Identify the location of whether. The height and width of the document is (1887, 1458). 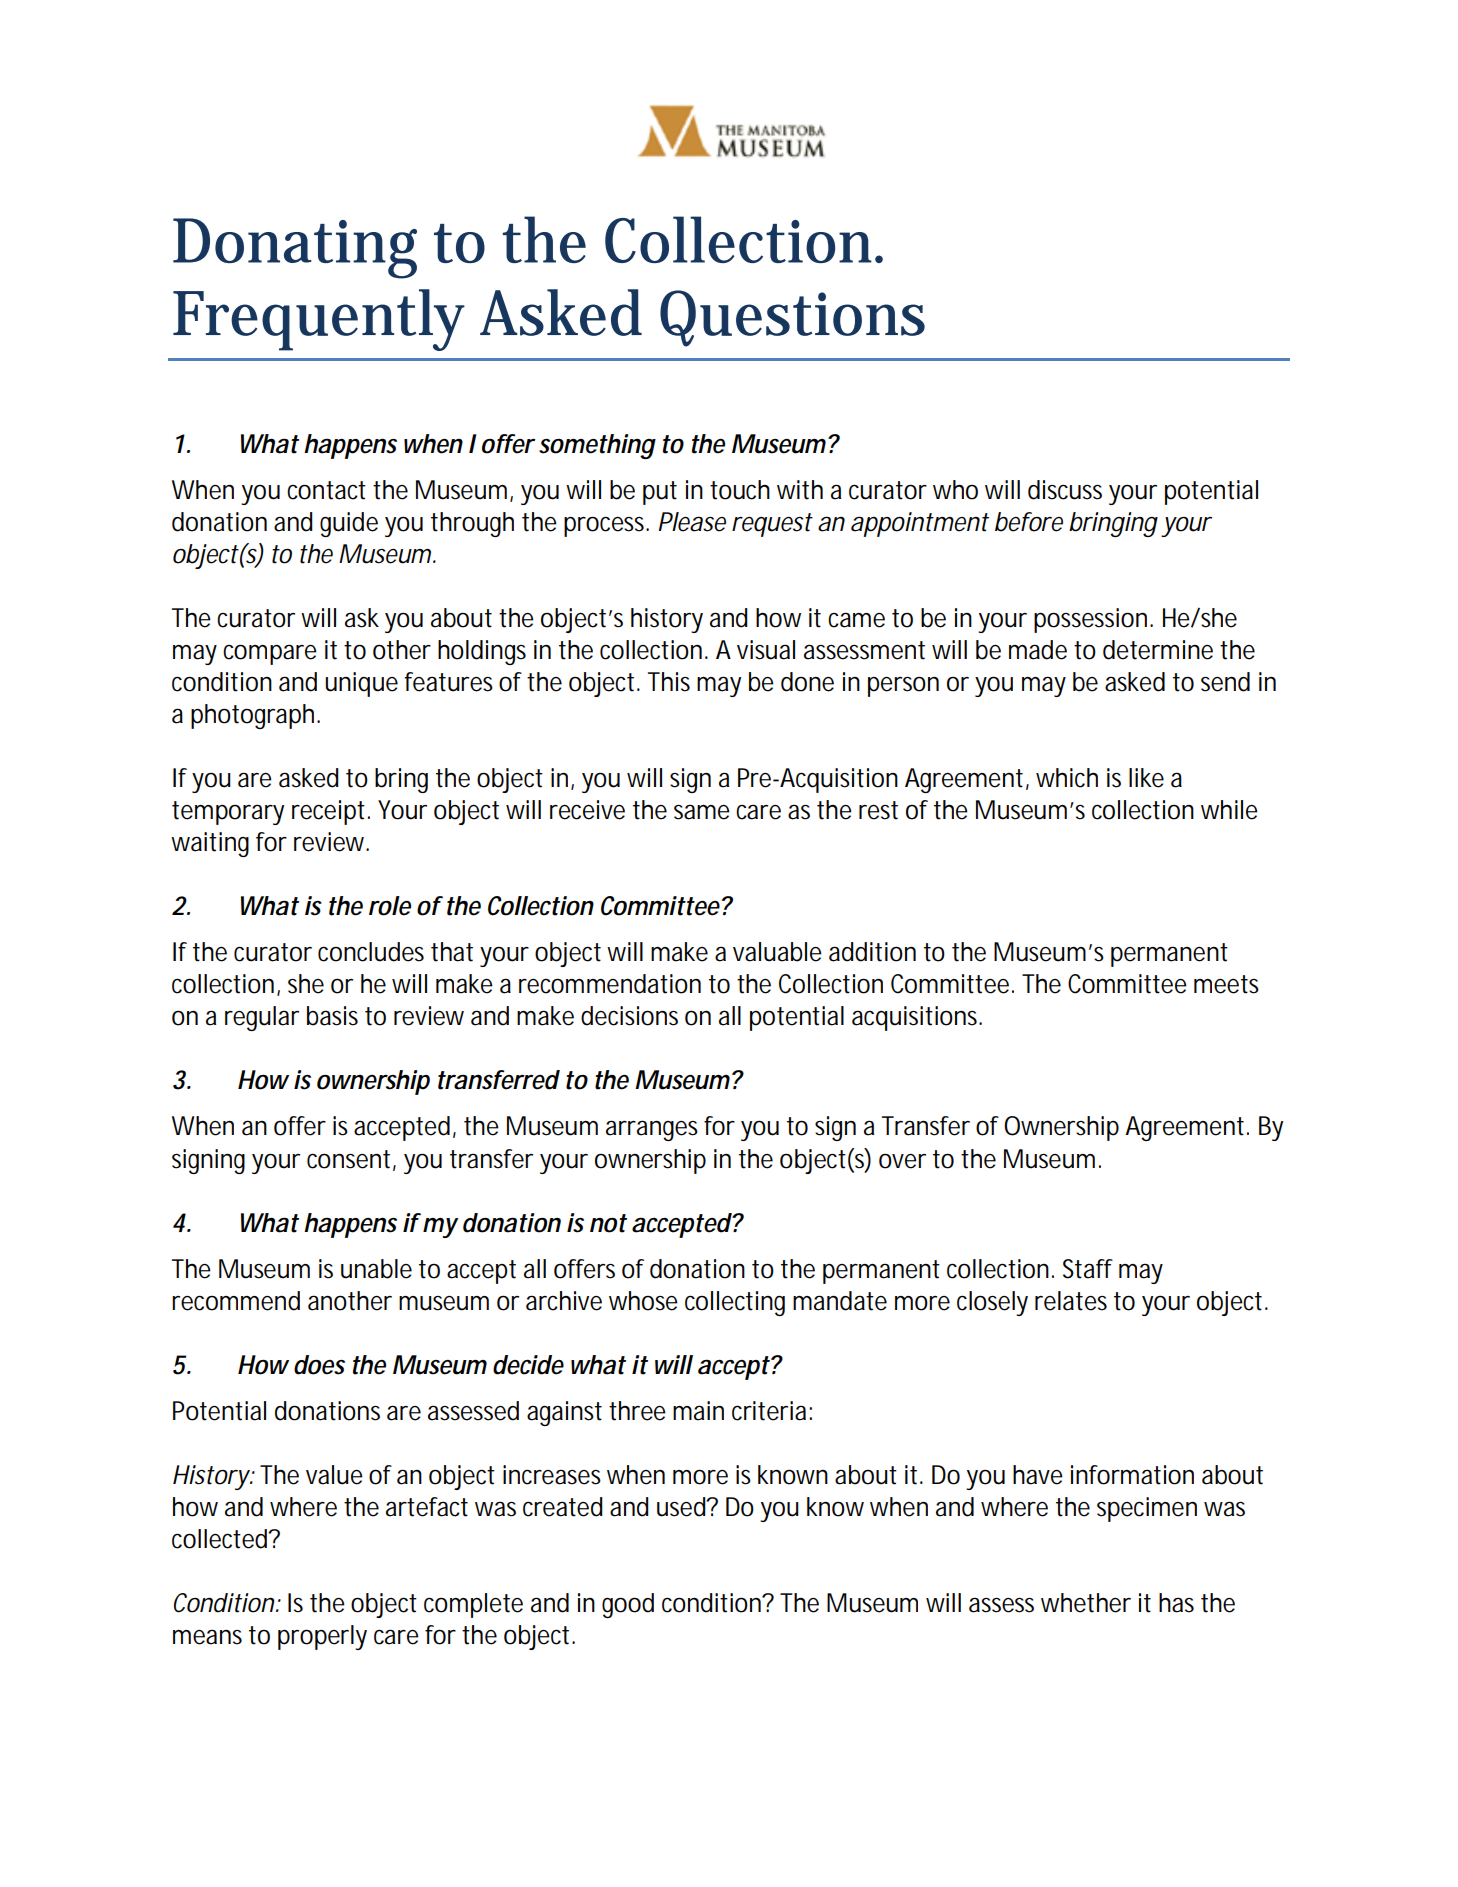
(1086, 1603).
